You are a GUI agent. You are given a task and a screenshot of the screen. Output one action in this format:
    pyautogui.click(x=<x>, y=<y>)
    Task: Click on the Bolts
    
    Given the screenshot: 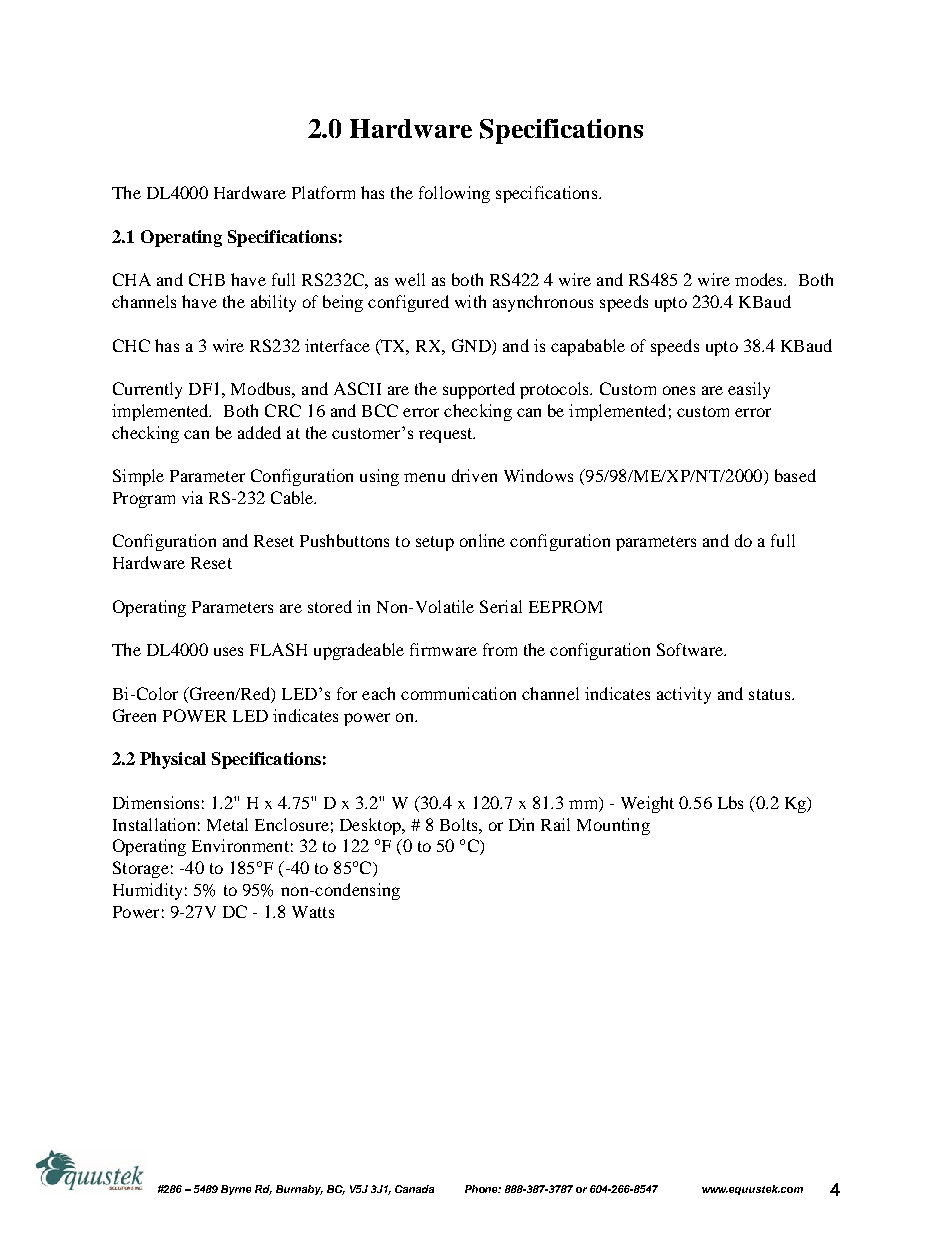 What is the action you would take?
    pyautogui.click(x=460, y=824)
